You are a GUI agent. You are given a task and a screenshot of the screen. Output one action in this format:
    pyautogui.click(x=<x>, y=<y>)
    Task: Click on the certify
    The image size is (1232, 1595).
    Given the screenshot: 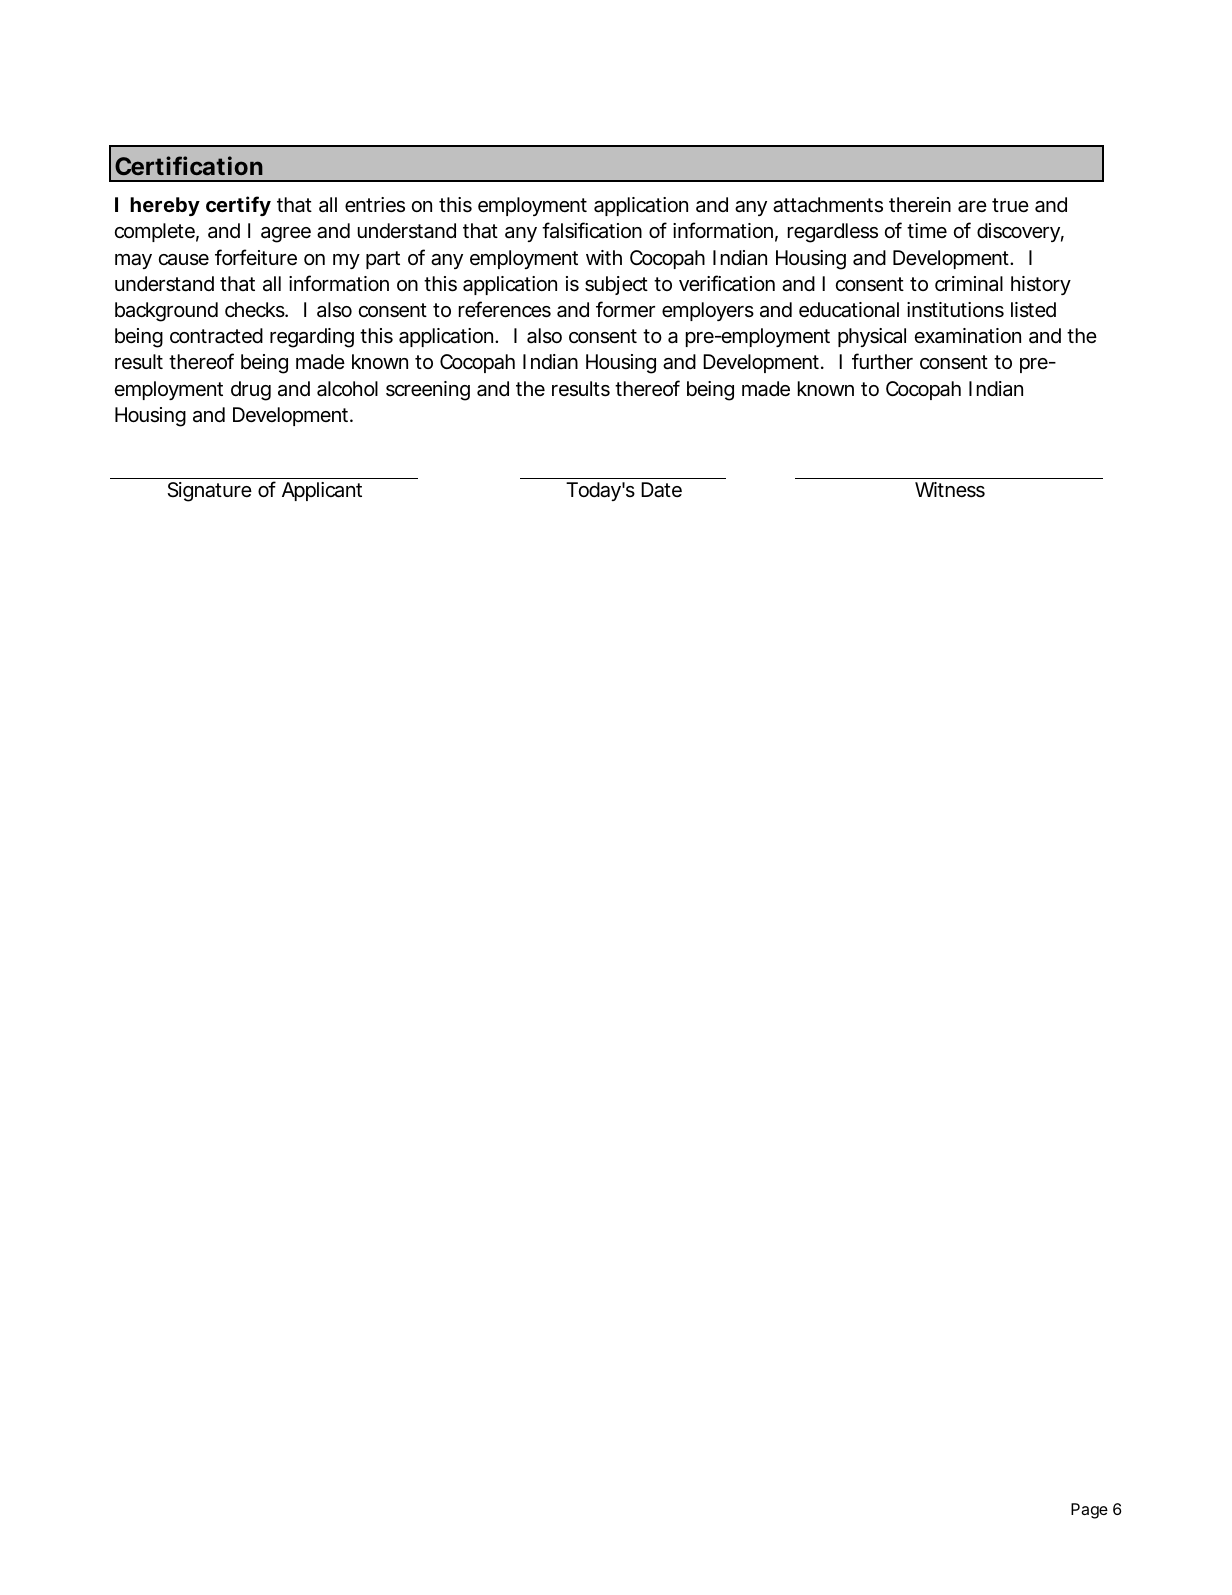 What is the action you would take?
    pyautogui.click(x=238, y=206)
